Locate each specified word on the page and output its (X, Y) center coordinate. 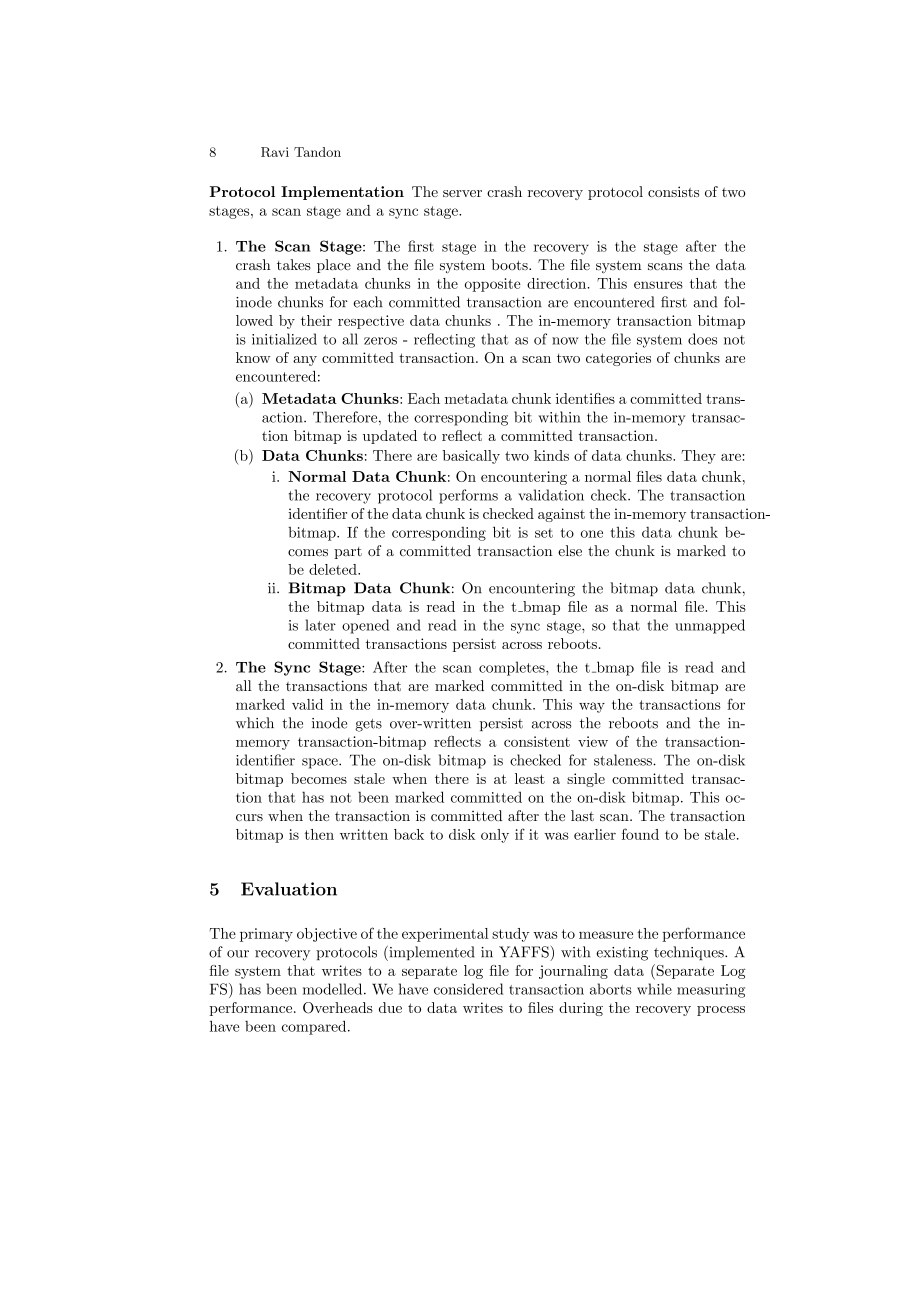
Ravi (275, 152)
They (699, 457)
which (255, 723)
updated (390, 437)
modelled (334, 989)
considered (468, 989)
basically (471, 457)
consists (673, 191)
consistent (537, 741)
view (593, 741)
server (462, 193)
